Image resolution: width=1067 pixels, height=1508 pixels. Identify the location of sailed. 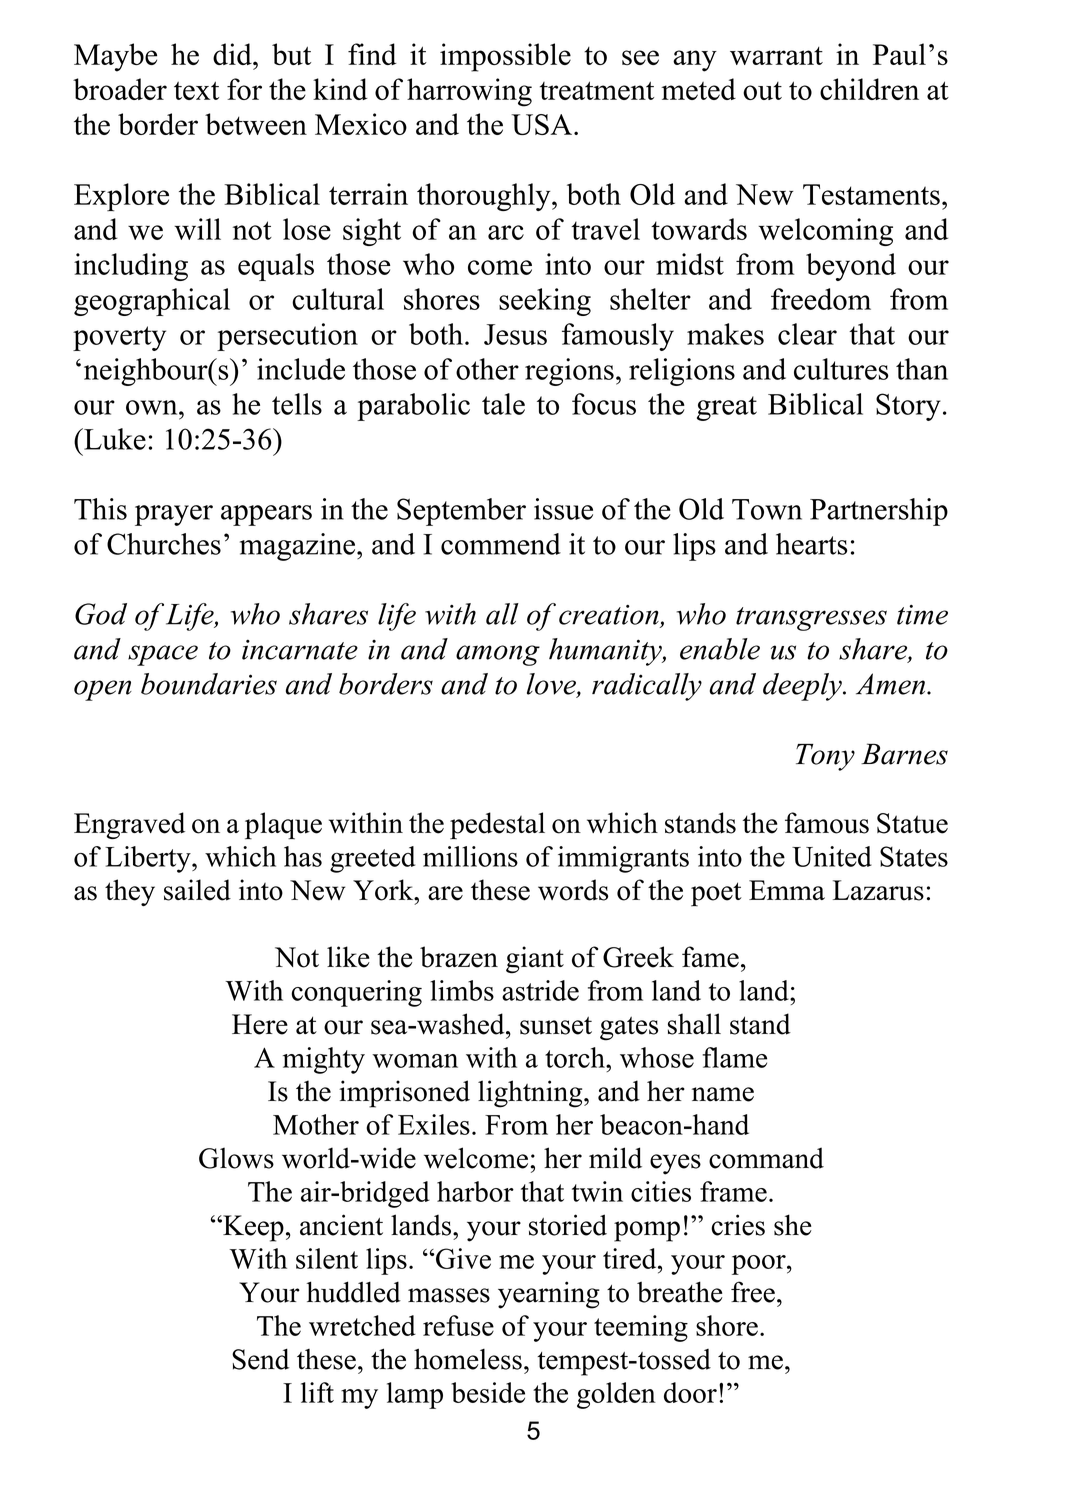
(197, 890).
